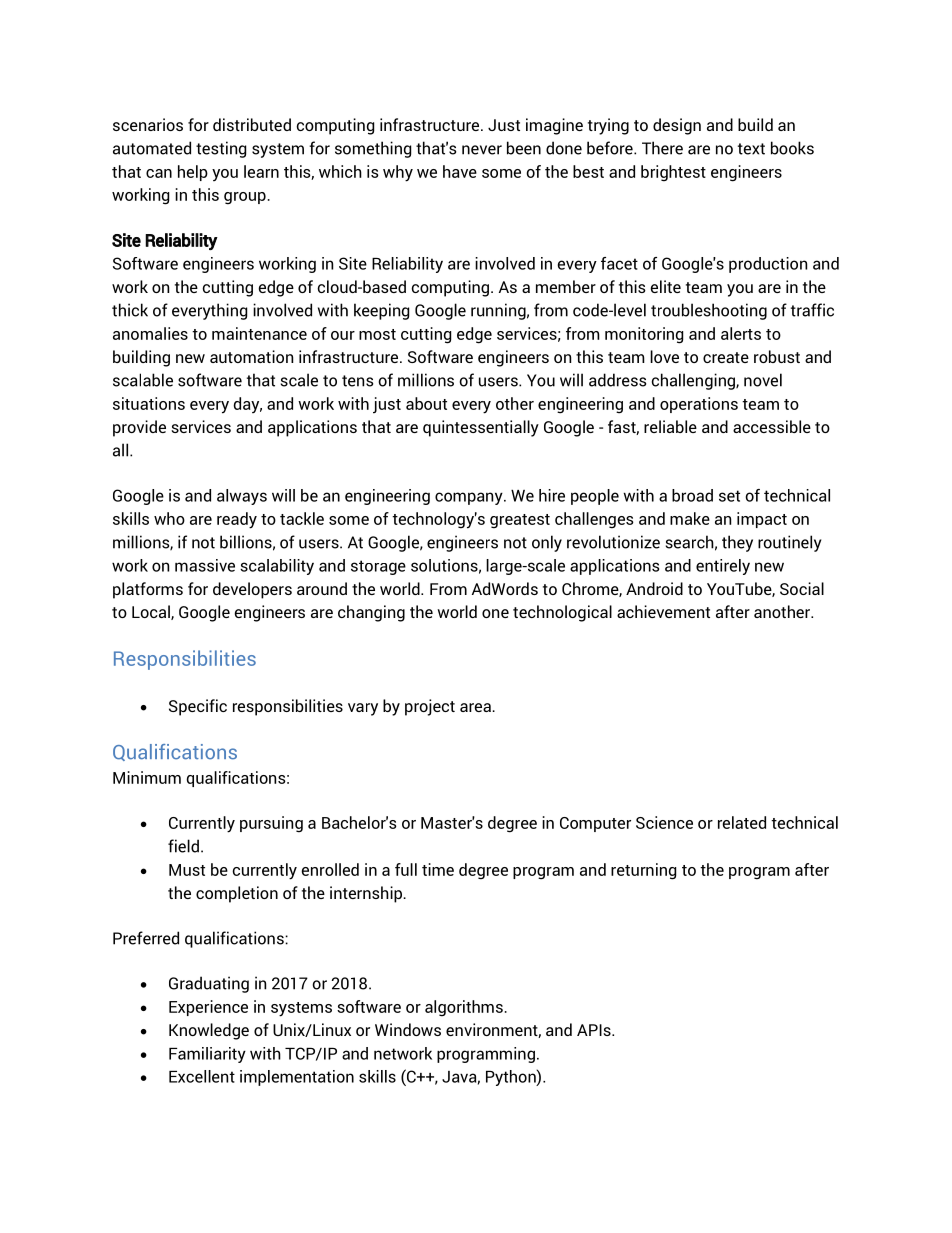 This page has width=952, height=1233. I want to click on returning, so click(643, 871).
